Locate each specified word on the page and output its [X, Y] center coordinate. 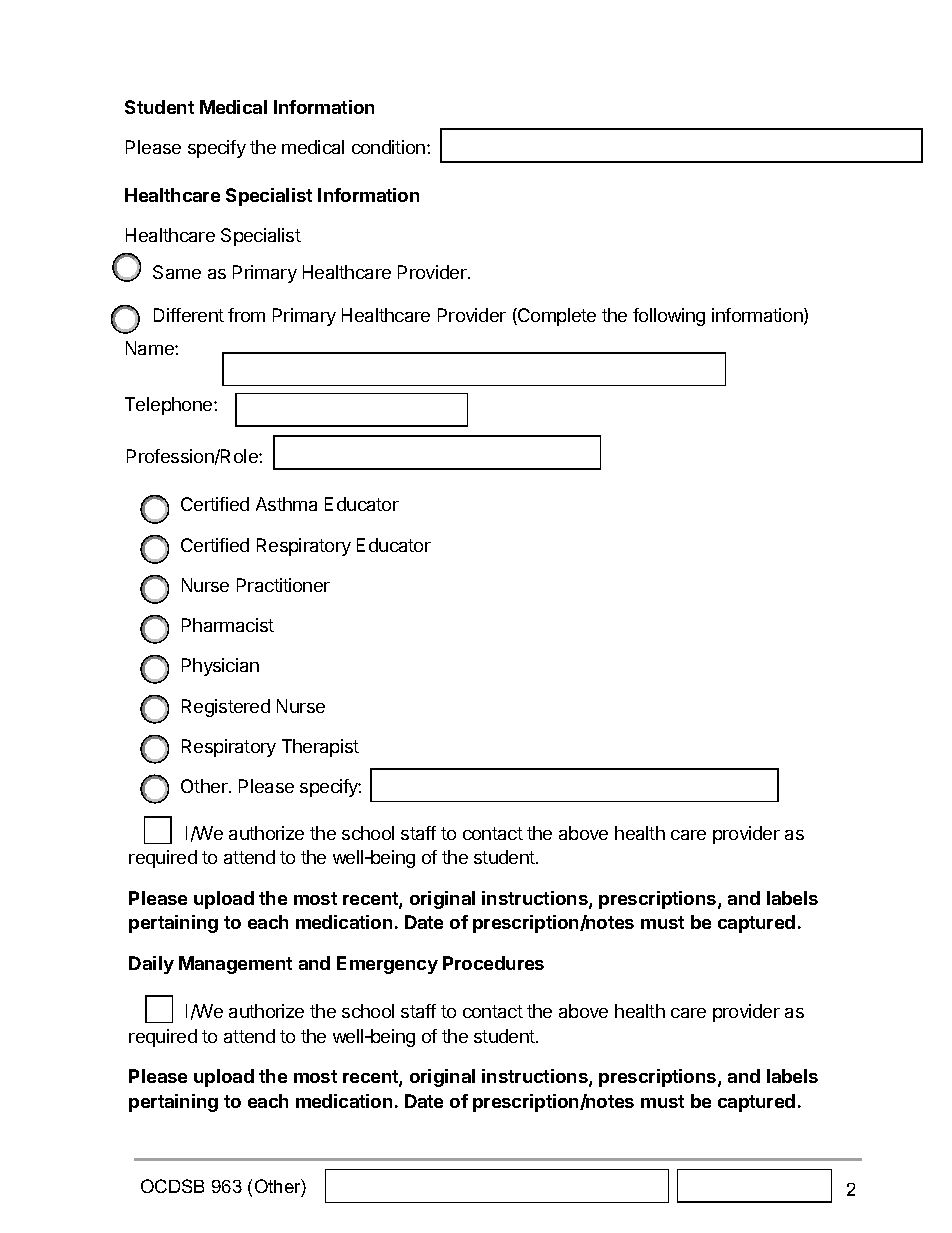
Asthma [286, 504]
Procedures [493, 963]
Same [177, 272]
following [669, 317]
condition [388, 147]
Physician [220, 667]
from [246, 315]
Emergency [387, 965]
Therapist [320, 748]
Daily [151, 965]
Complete [556, 317]
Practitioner [283, 585]
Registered [226, 708]
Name [151, 348]
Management [235, 965]
